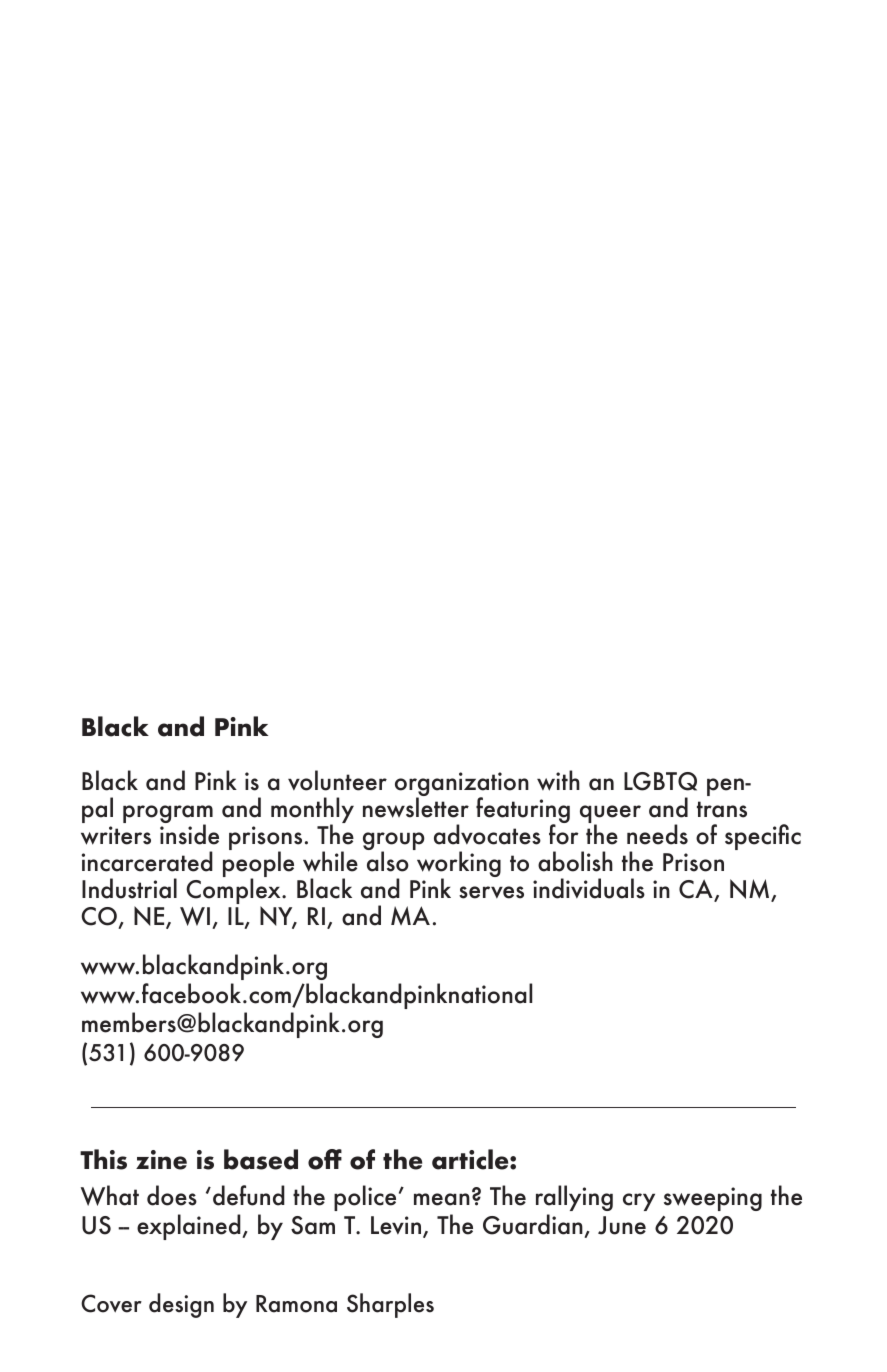 The height and width of the image is (1372, 887). Describe the element at coordinates (189, 833) in the image. I see `inside` at that location.
